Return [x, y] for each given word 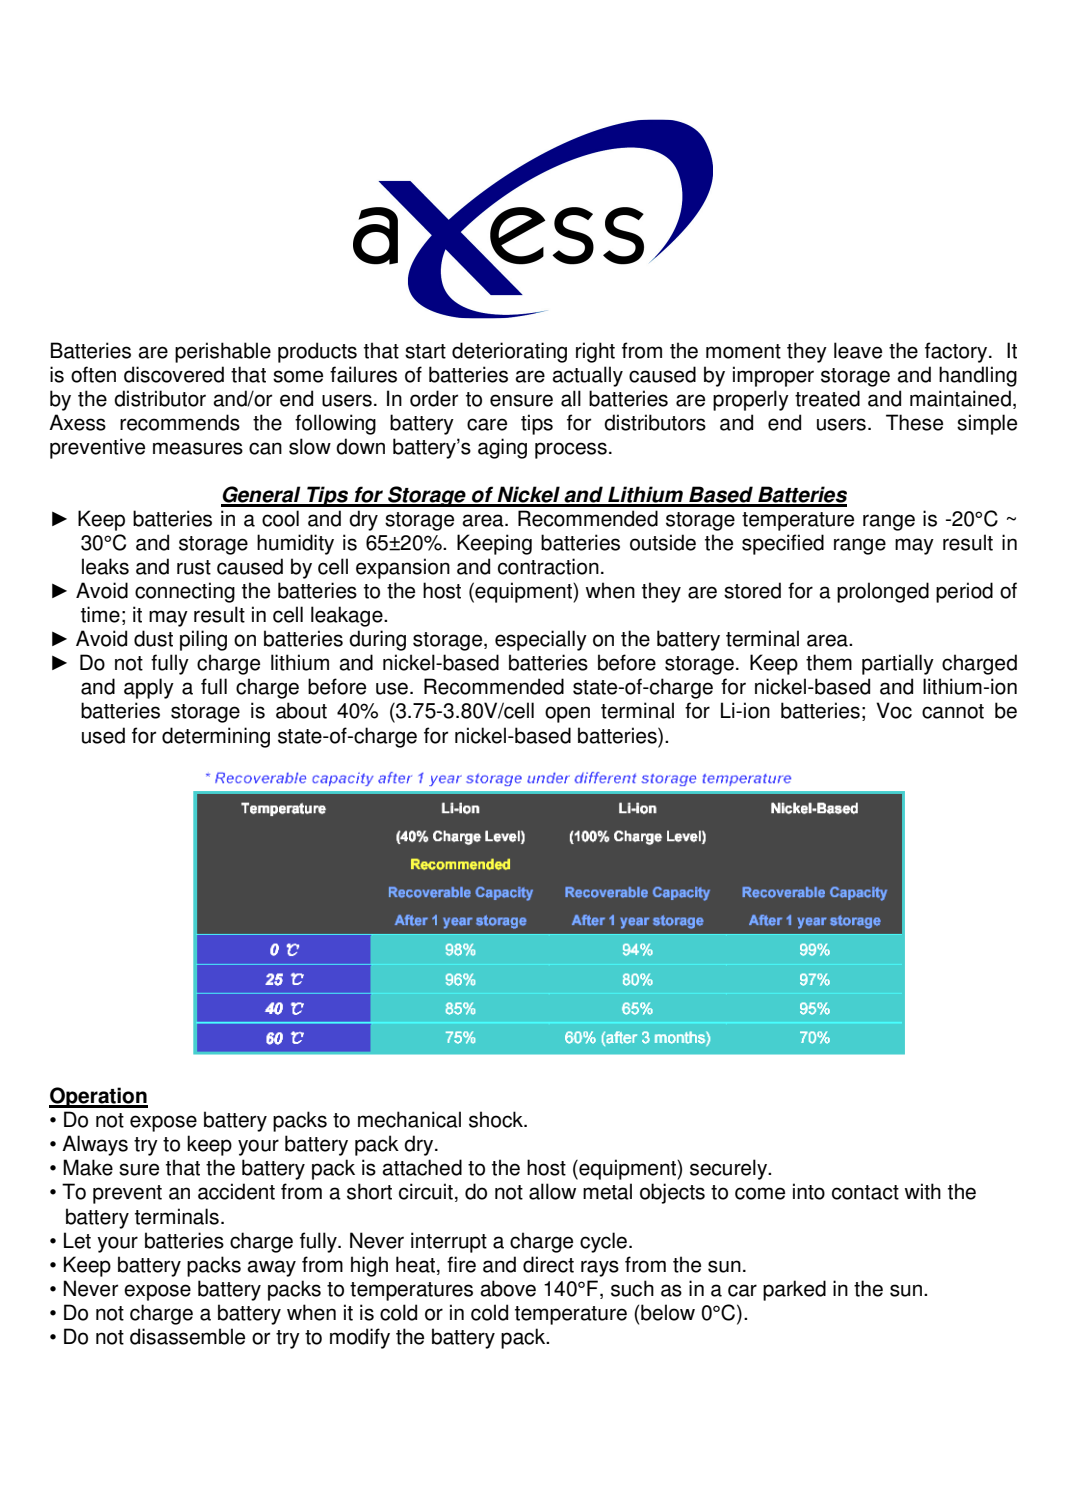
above [508, 1288]
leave [858, 350]
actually [587, 376]
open [567, 714]
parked [794, 1290]
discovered [174, 374]
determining [216, 737]
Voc [894, 710]
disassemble [187, 1336]
